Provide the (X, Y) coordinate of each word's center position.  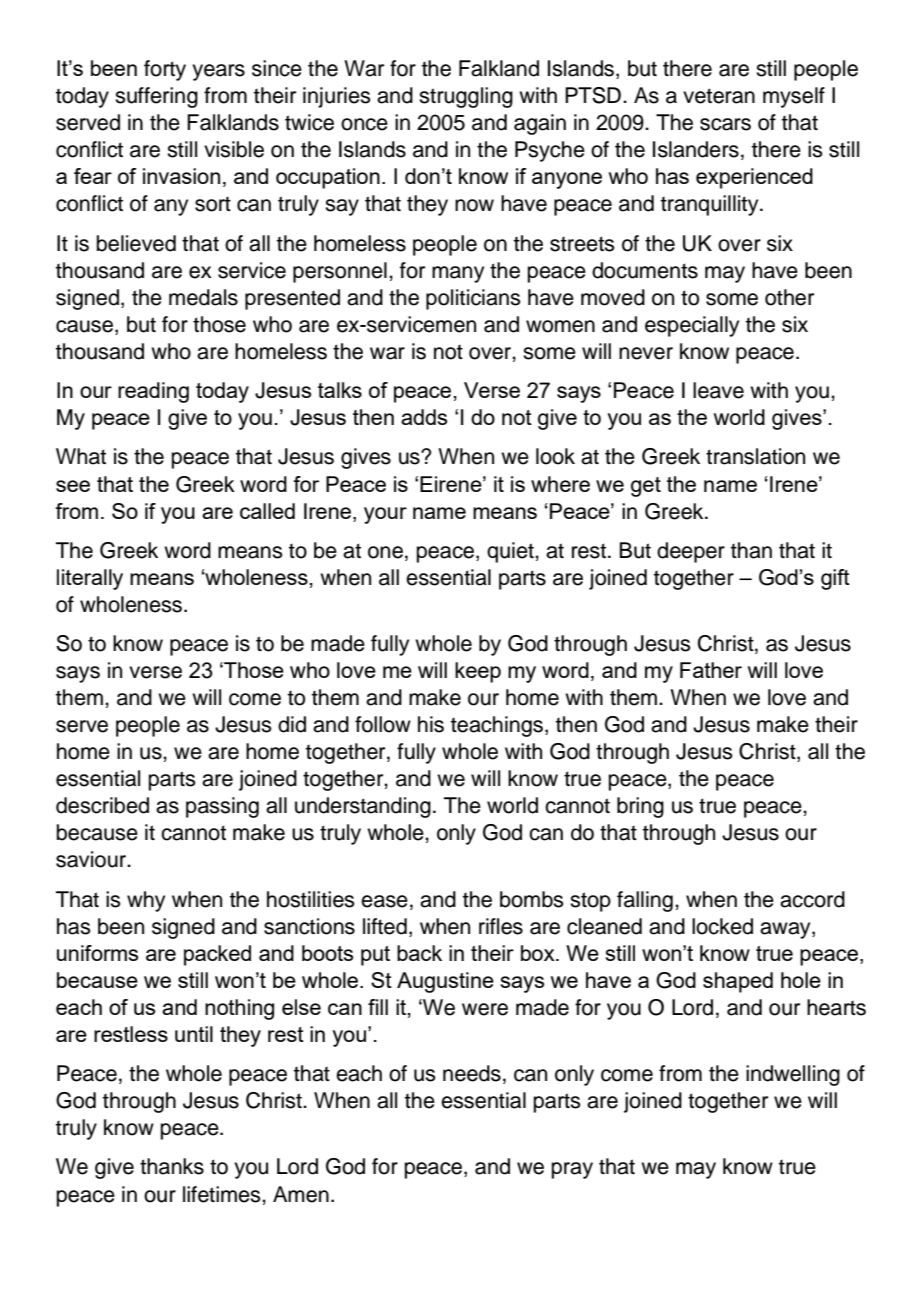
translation (755, 456)
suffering (156, 97)
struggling (466, 97)
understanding (363, 807)
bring (640, 807)
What (81, 456)
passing (222, 807)
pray (572, 1170)
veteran (719, 96)
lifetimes (223, 1194)
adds (424, 417)
